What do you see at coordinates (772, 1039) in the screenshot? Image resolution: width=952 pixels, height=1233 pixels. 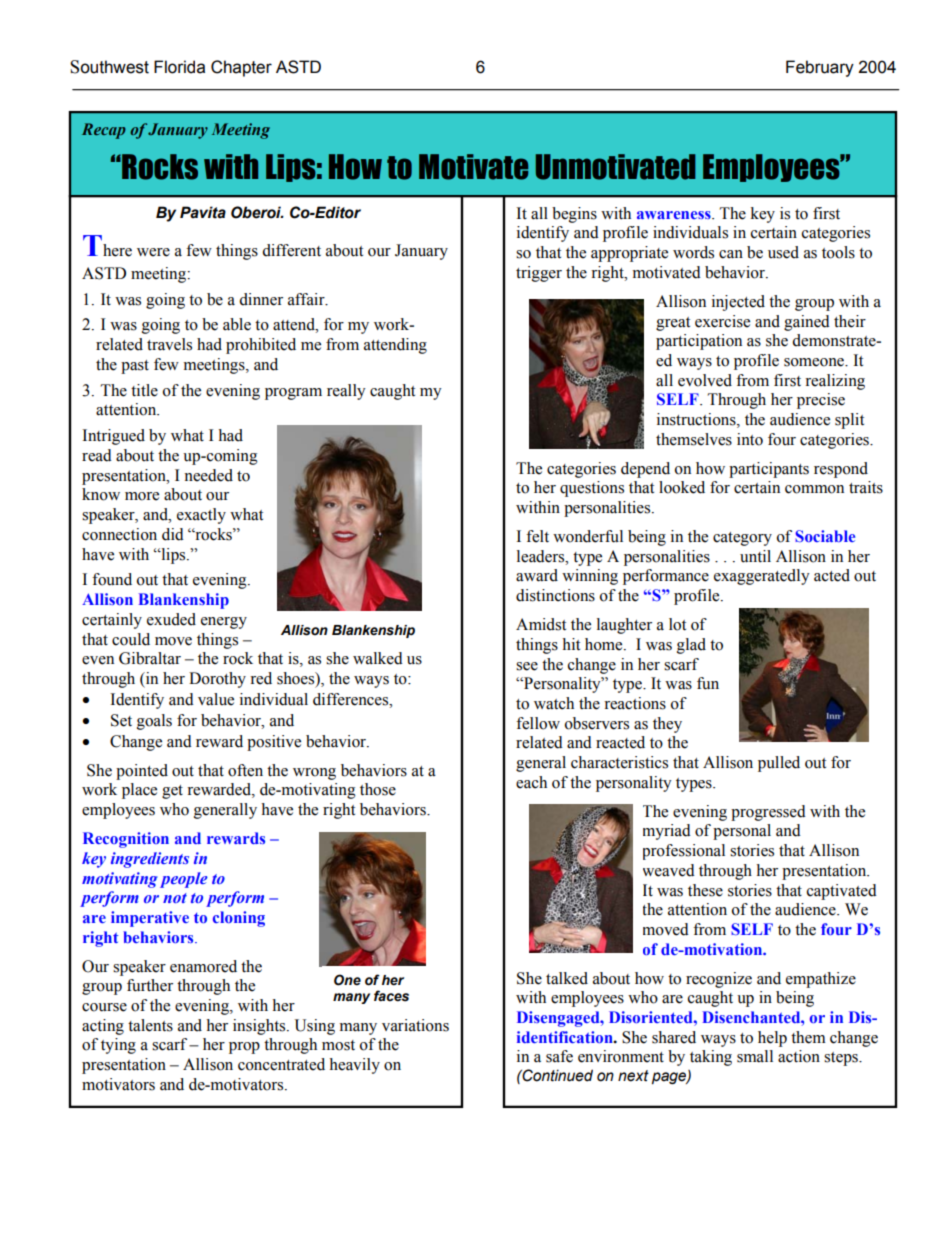 I see `help` at bounding box center [772, 1039].
